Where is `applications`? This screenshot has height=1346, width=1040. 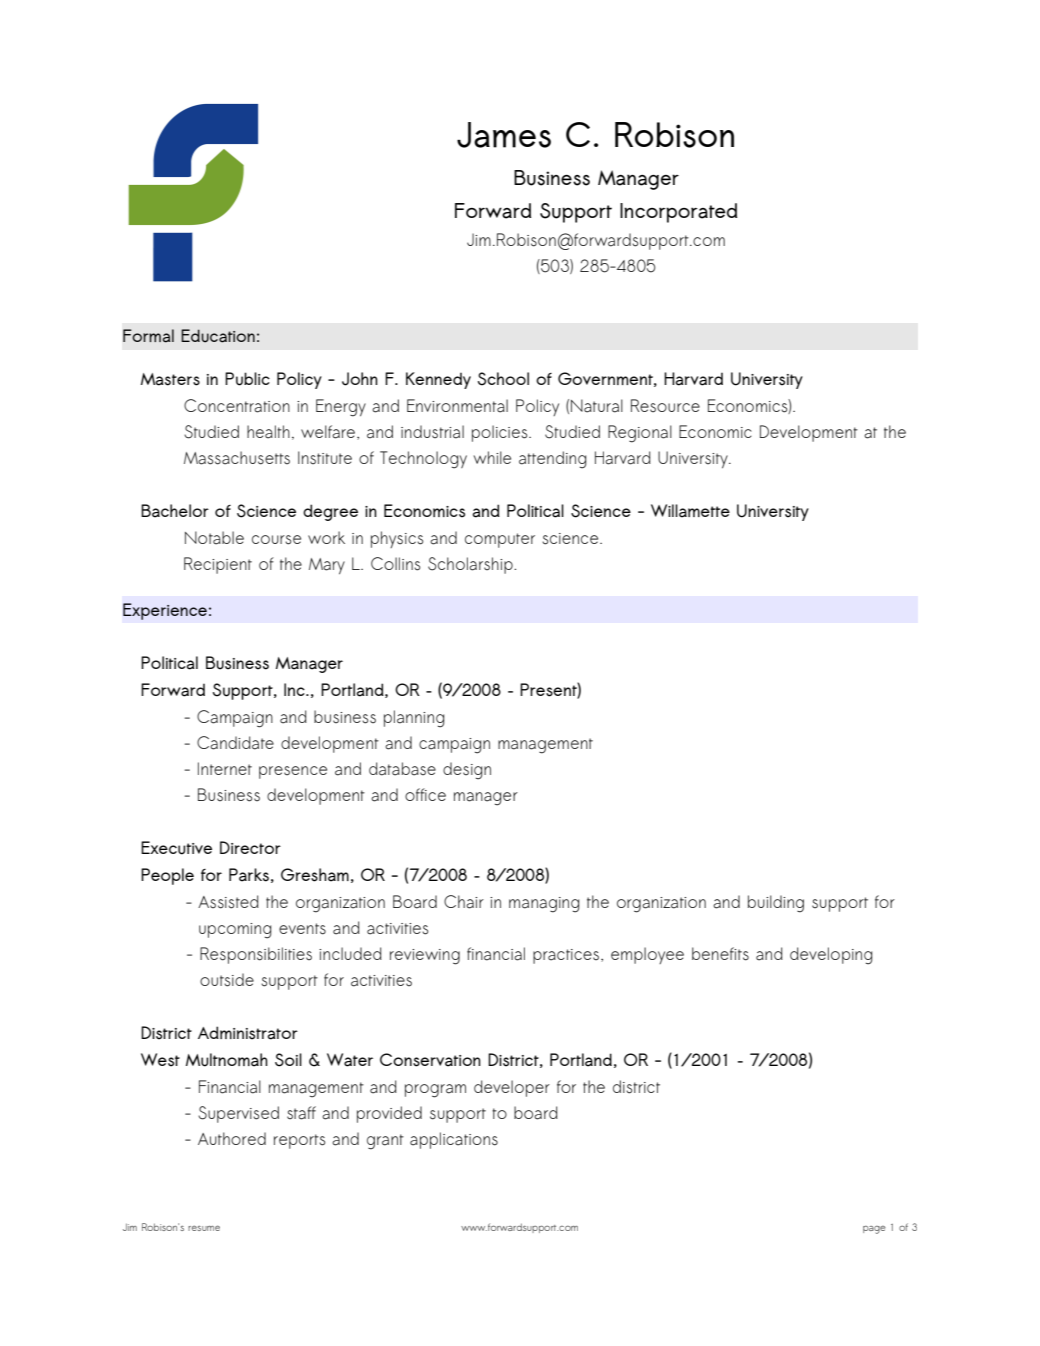 applications is located at coordinates (454, 1140).
